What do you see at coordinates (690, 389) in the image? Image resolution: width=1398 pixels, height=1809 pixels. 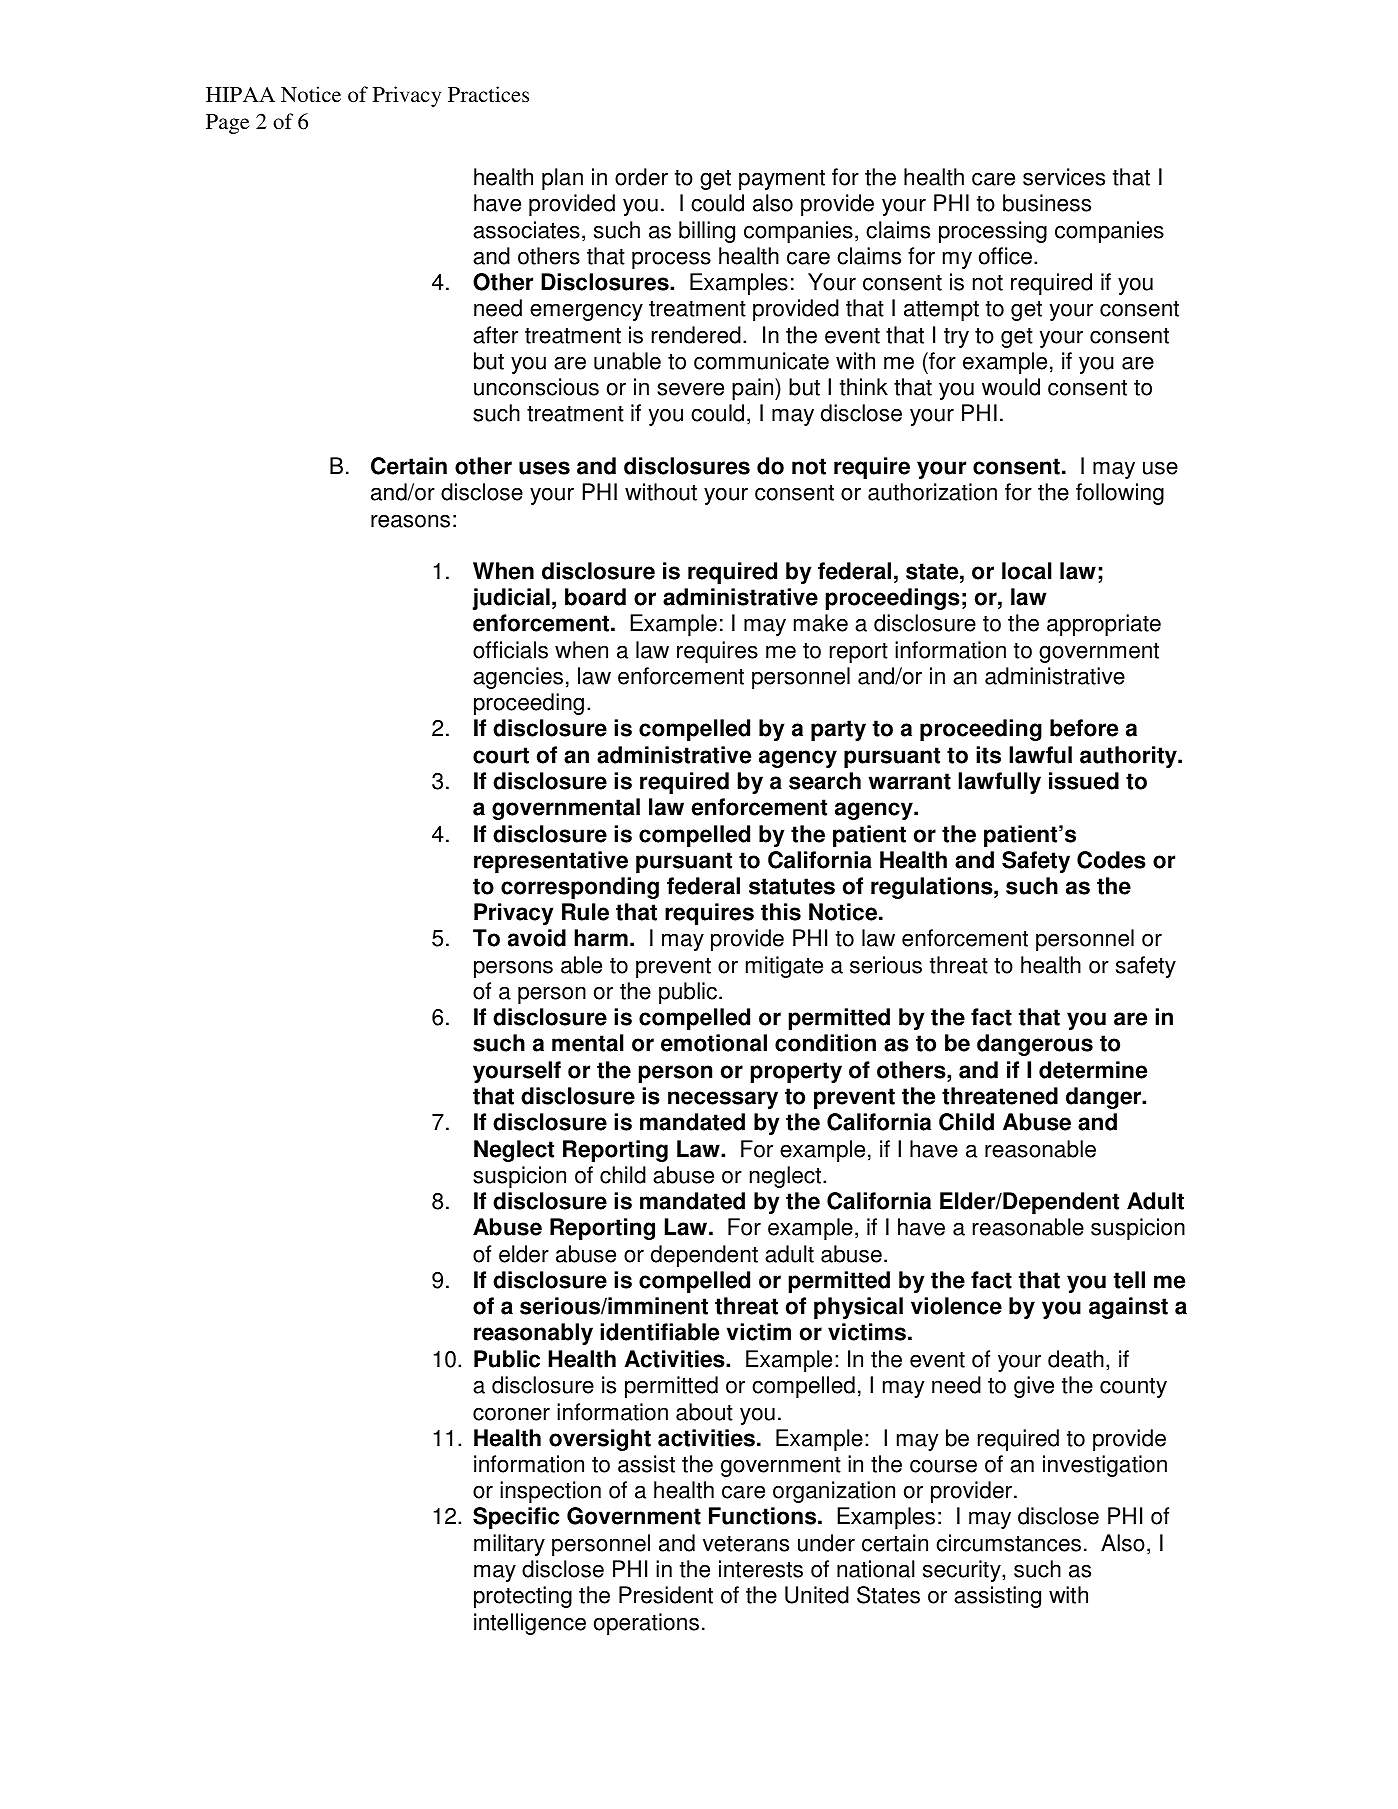 I see `severe` at bounding box center [690, 389].
